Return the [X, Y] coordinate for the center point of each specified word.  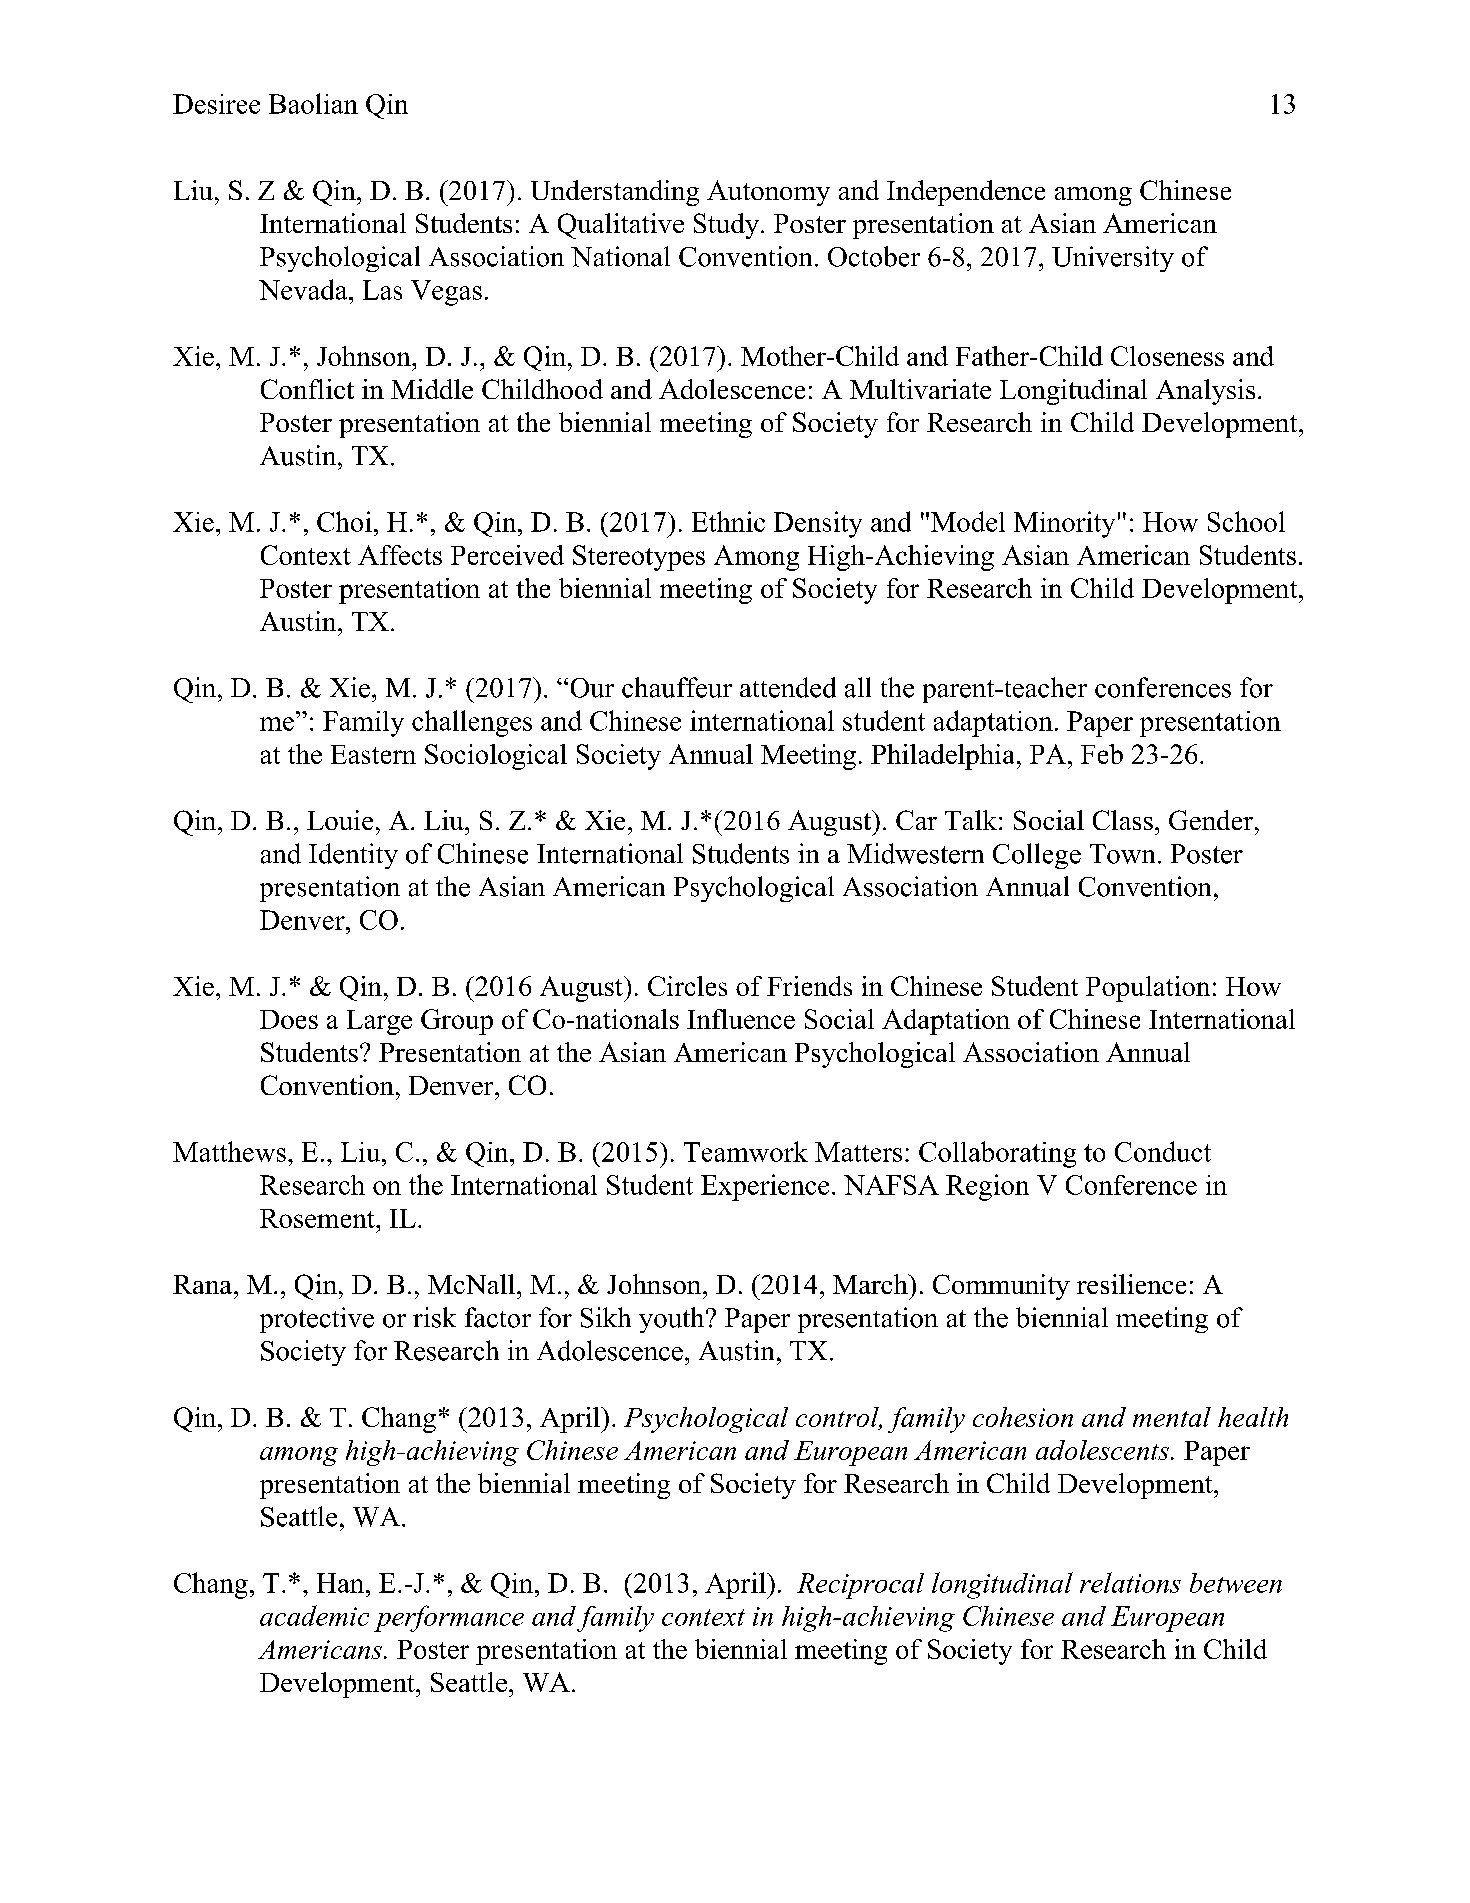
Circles [687, 986]
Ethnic [728, 521]
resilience [1131, 1284]
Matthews [229, 1151]
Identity [353, 856]
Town [1122, 854]
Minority [1064, 524]
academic [314, 1615]
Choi [344, 521]
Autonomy [768, 193]
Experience [765, 1187]
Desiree [216, 104]
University [1113, 259]
